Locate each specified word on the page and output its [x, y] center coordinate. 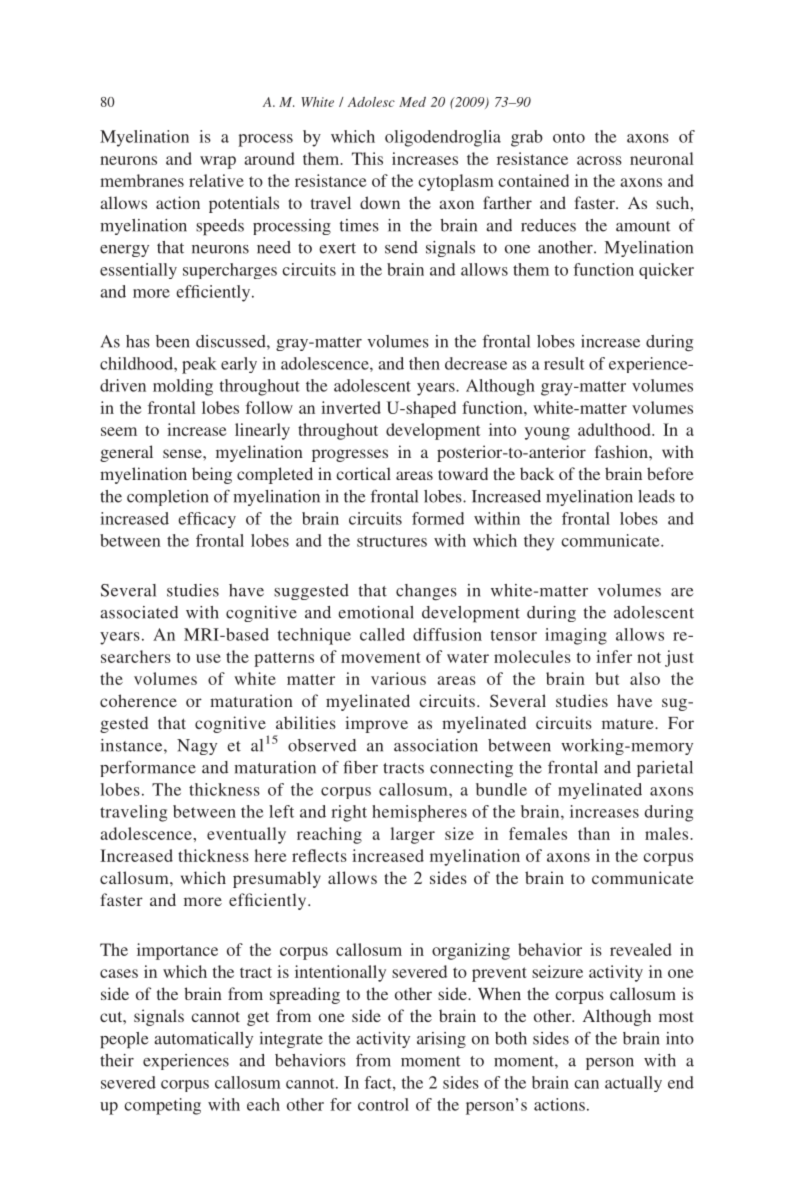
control [383, 1104]
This [367, 158]
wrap [218, 162]
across [599, 160]
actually [633, 1084]
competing [162, 1106]
